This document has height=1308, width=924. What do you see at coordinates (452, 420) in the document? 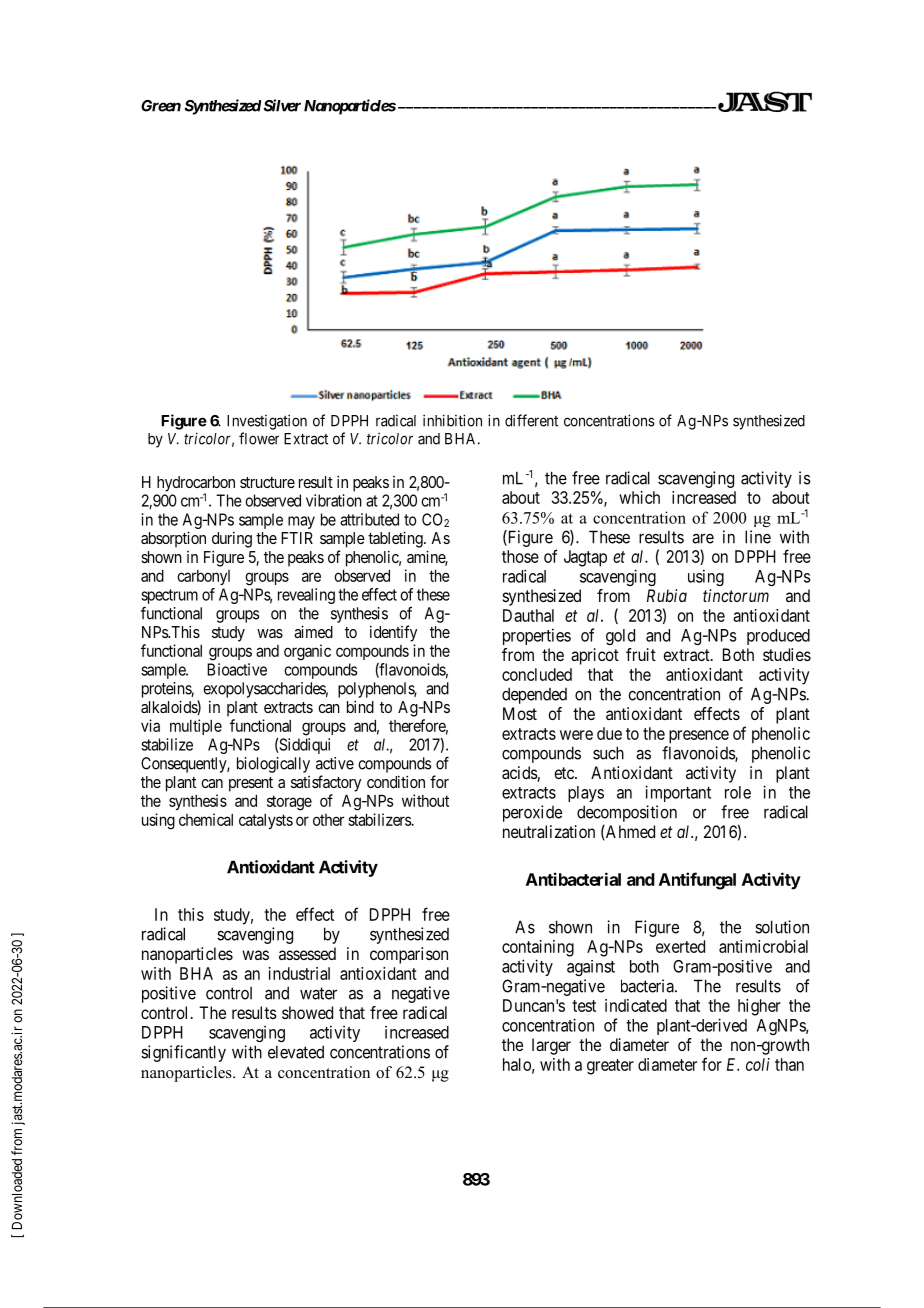
I see `inhibition` at bounding box center [452, 420].
